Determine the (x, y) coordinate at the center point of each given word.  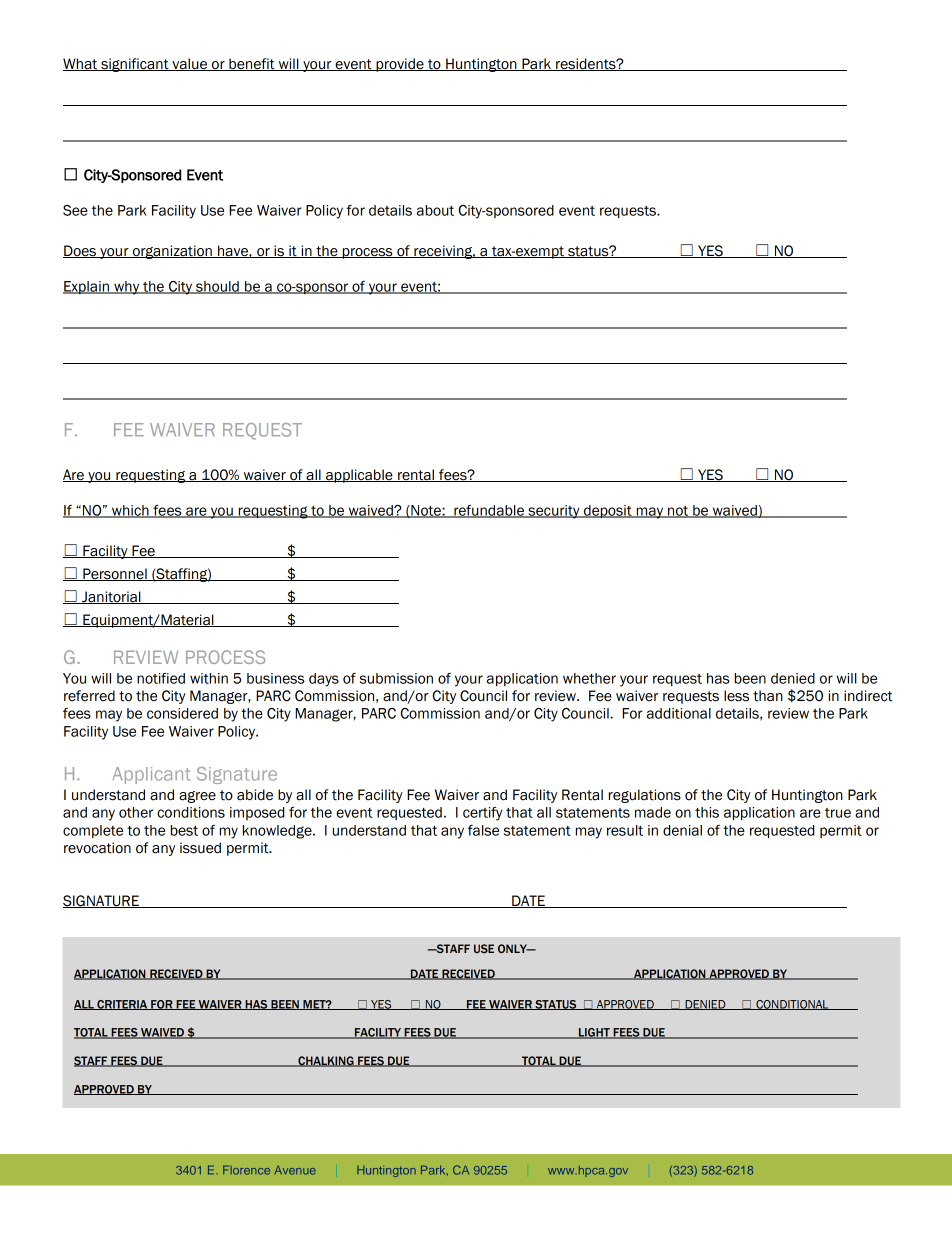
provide (400, 65)
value (189, 64)
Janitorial (111, 597)
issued (200, 848)
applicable (359, 476)
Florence (246, 1170)
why (127, 288)
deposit (607, 511)
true (838, 813)
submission (396, 678)
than (768, 696)
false (483, 830)
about (435, 210)
